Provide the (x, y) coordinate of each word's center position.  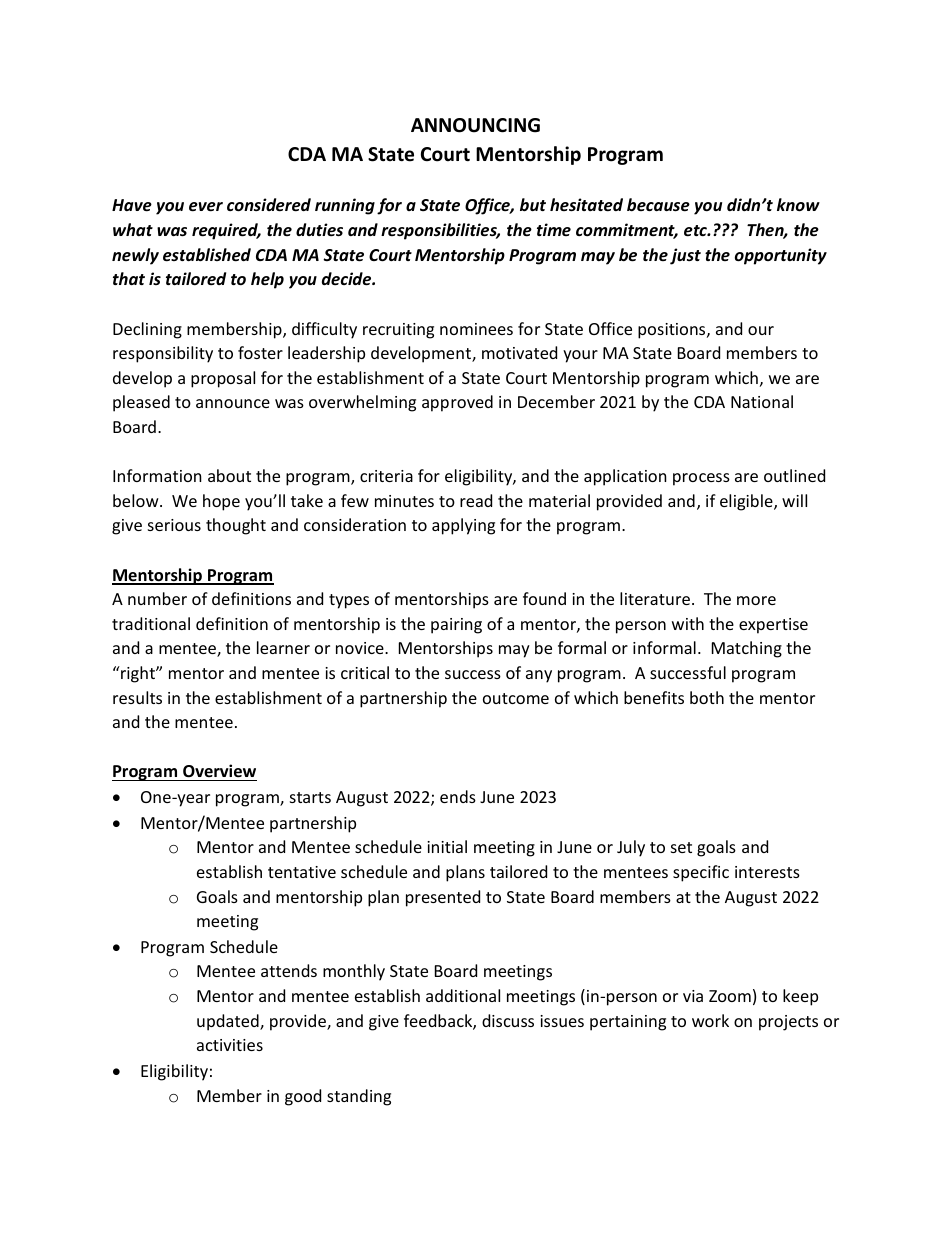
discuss (508, 1020)
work (710, 1020)
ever (206, 207)
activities (230, 1045)
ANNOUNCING (475, 125)
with (688, 623)
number (157, 598)
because (658, 205)
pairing (456, 626)
